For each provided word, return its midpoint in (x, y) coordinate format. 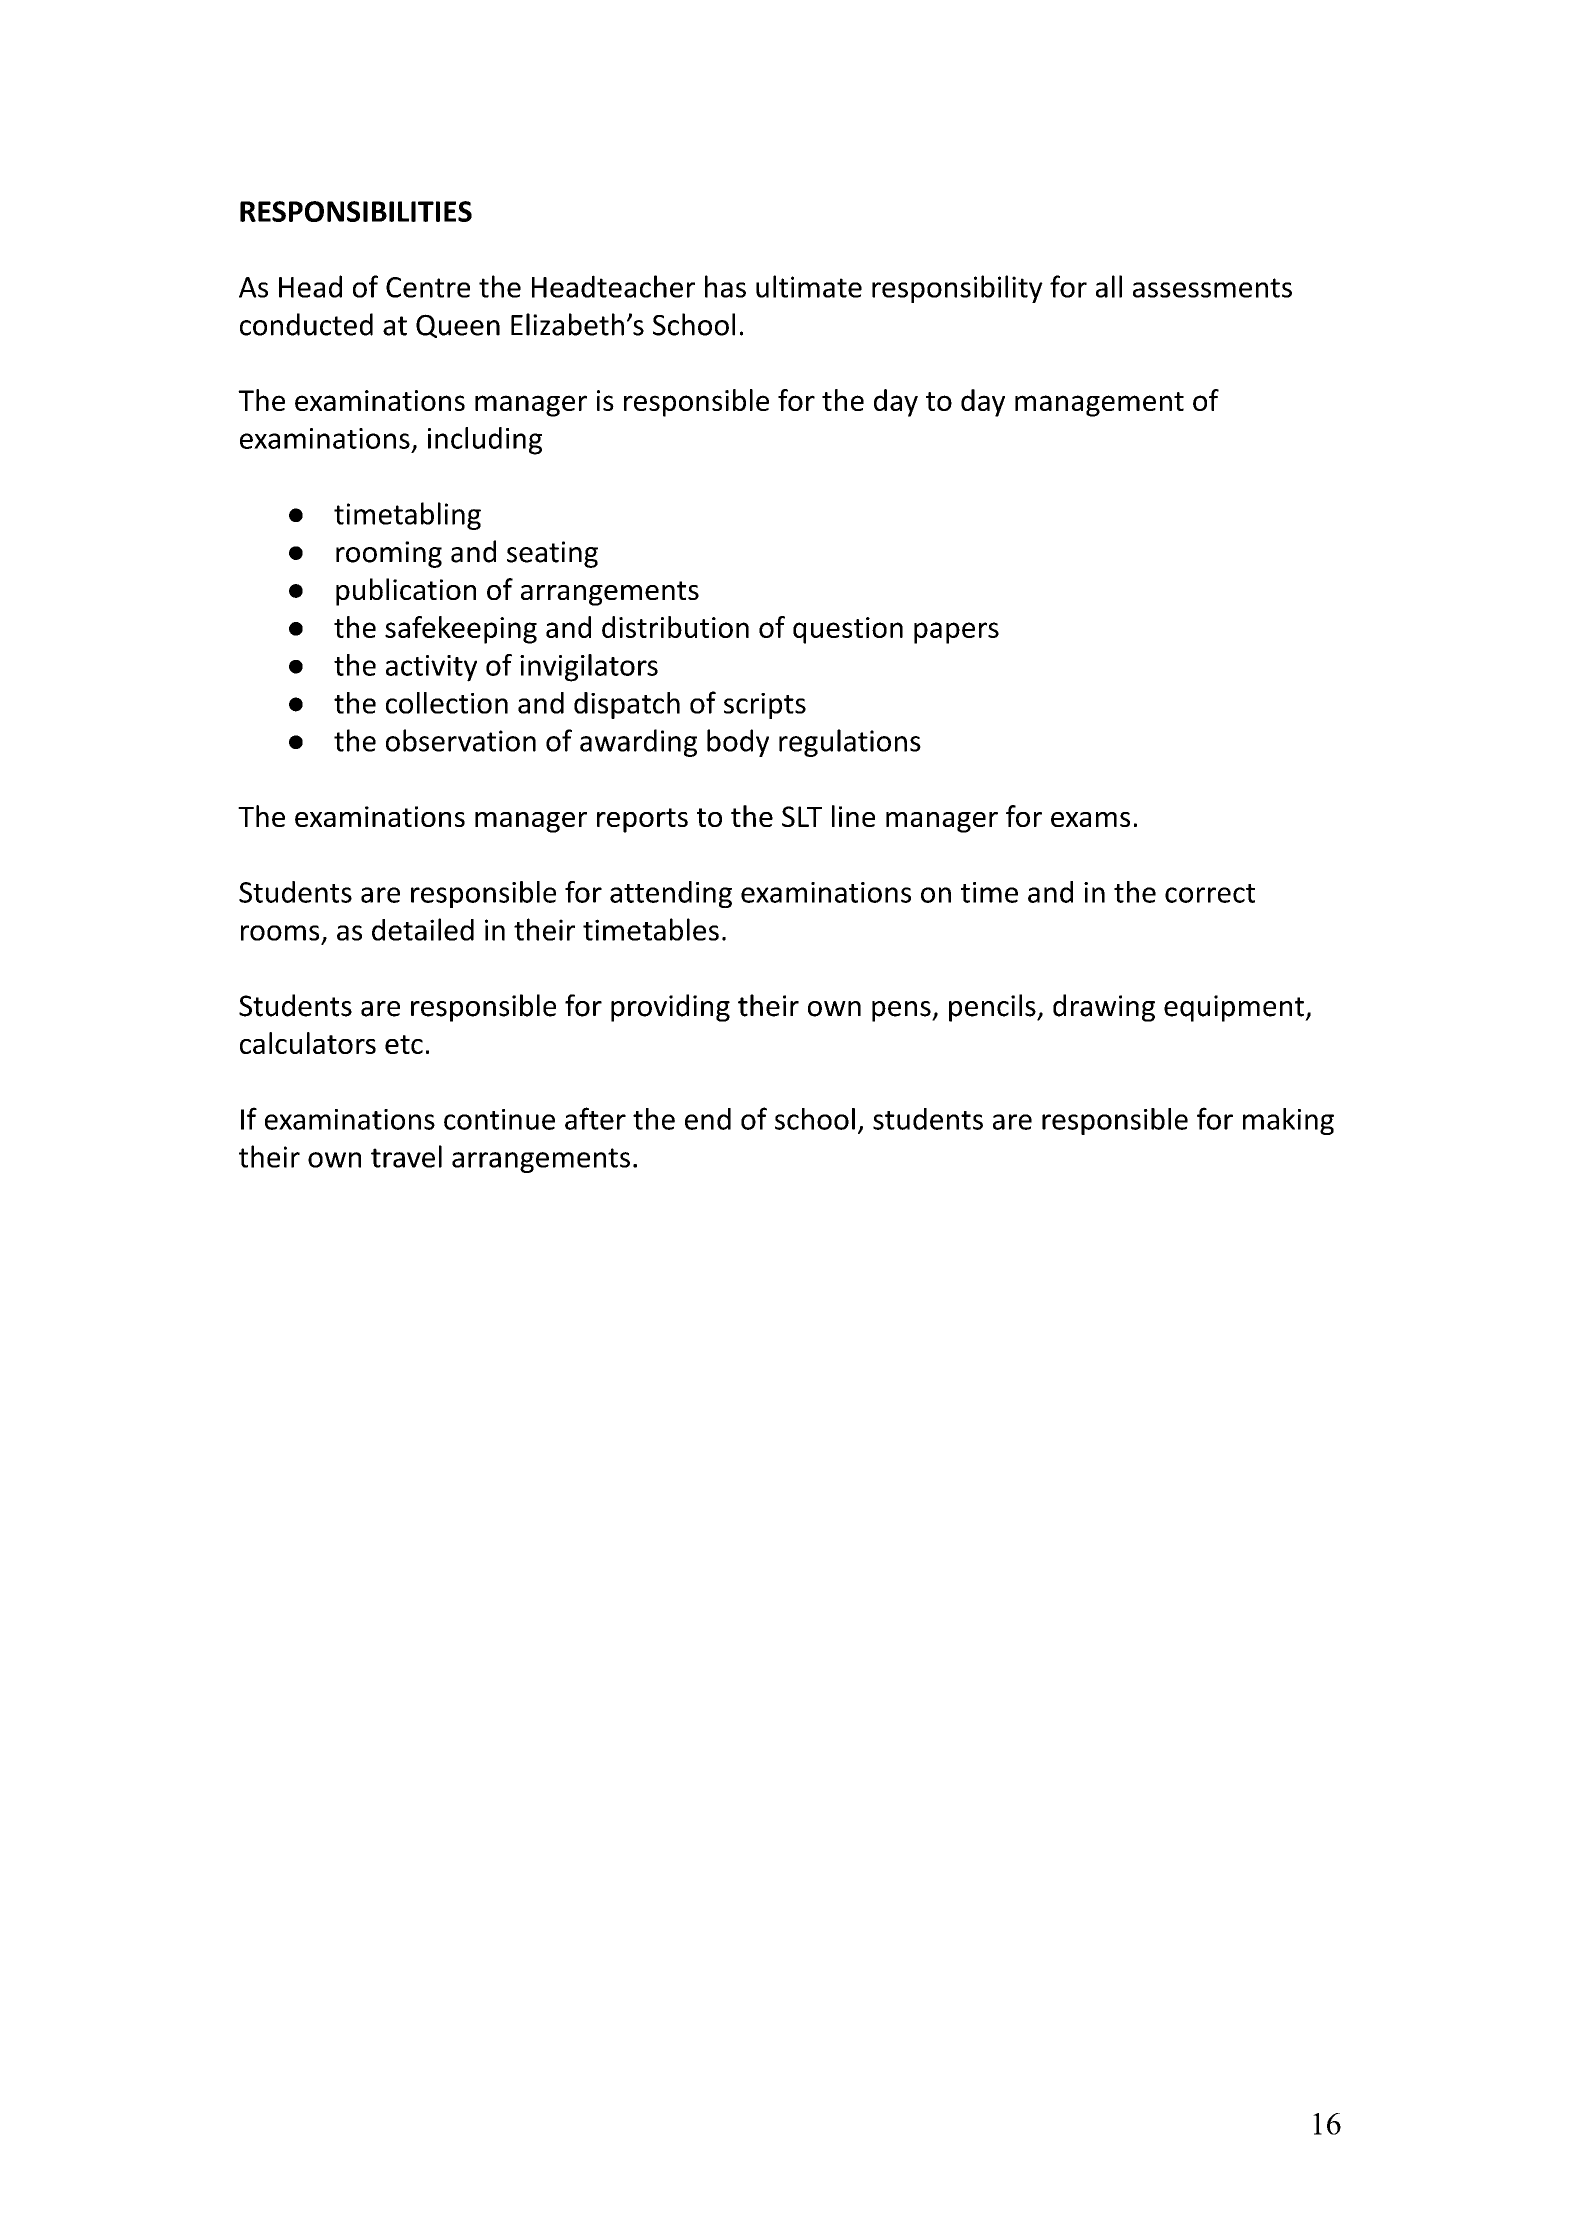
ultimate (809, 286)
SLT (802, 816)
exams (1090, 819)
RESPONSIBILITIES (356, 211)
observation (461, 740)
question (848, 630)
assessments (1212, 288)
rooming (389, 554)
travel (406, 1156)
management (1099, 404)
